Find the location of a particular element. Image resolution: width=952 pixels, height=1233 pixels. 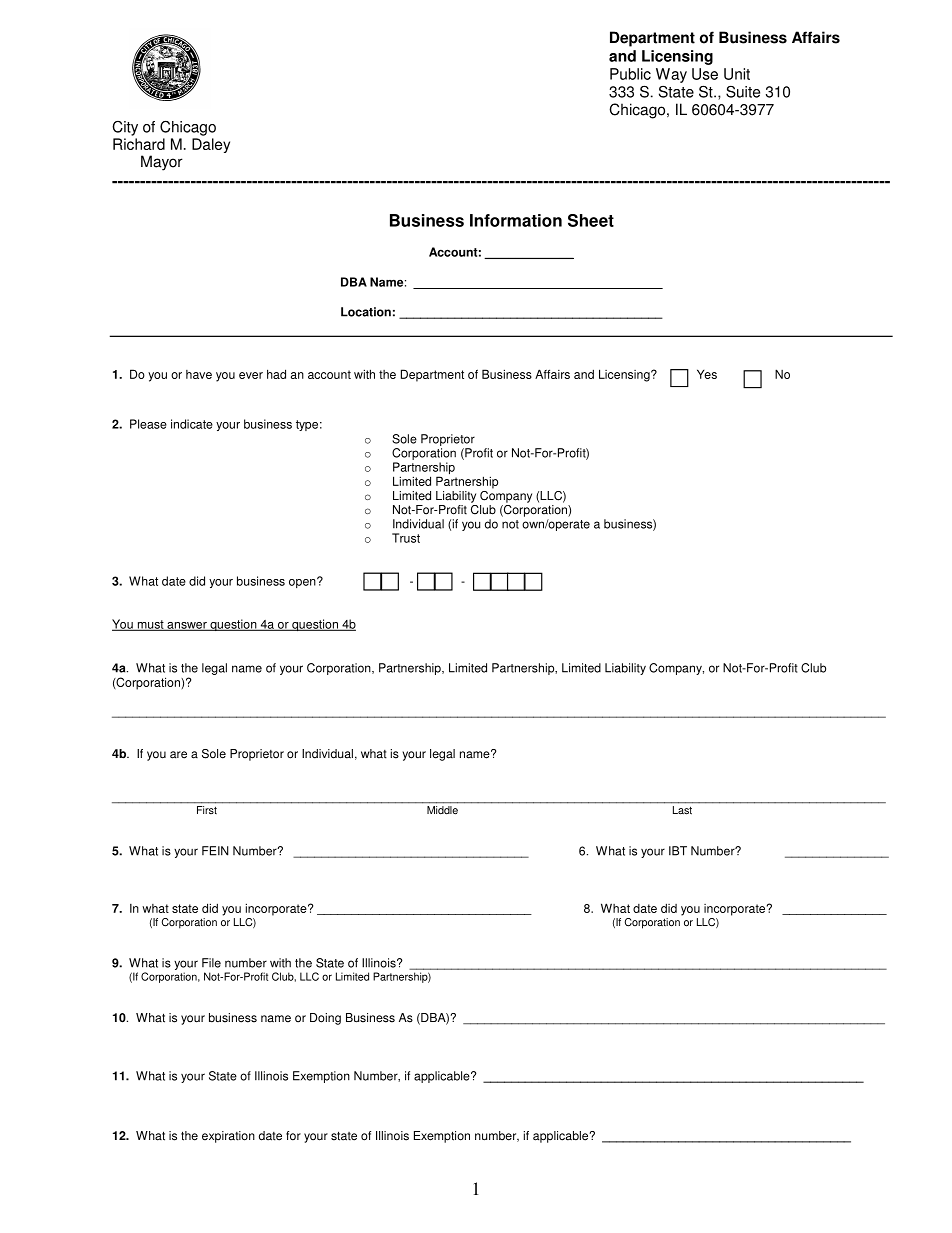

Doing is located at coordinates (325, 1019).
